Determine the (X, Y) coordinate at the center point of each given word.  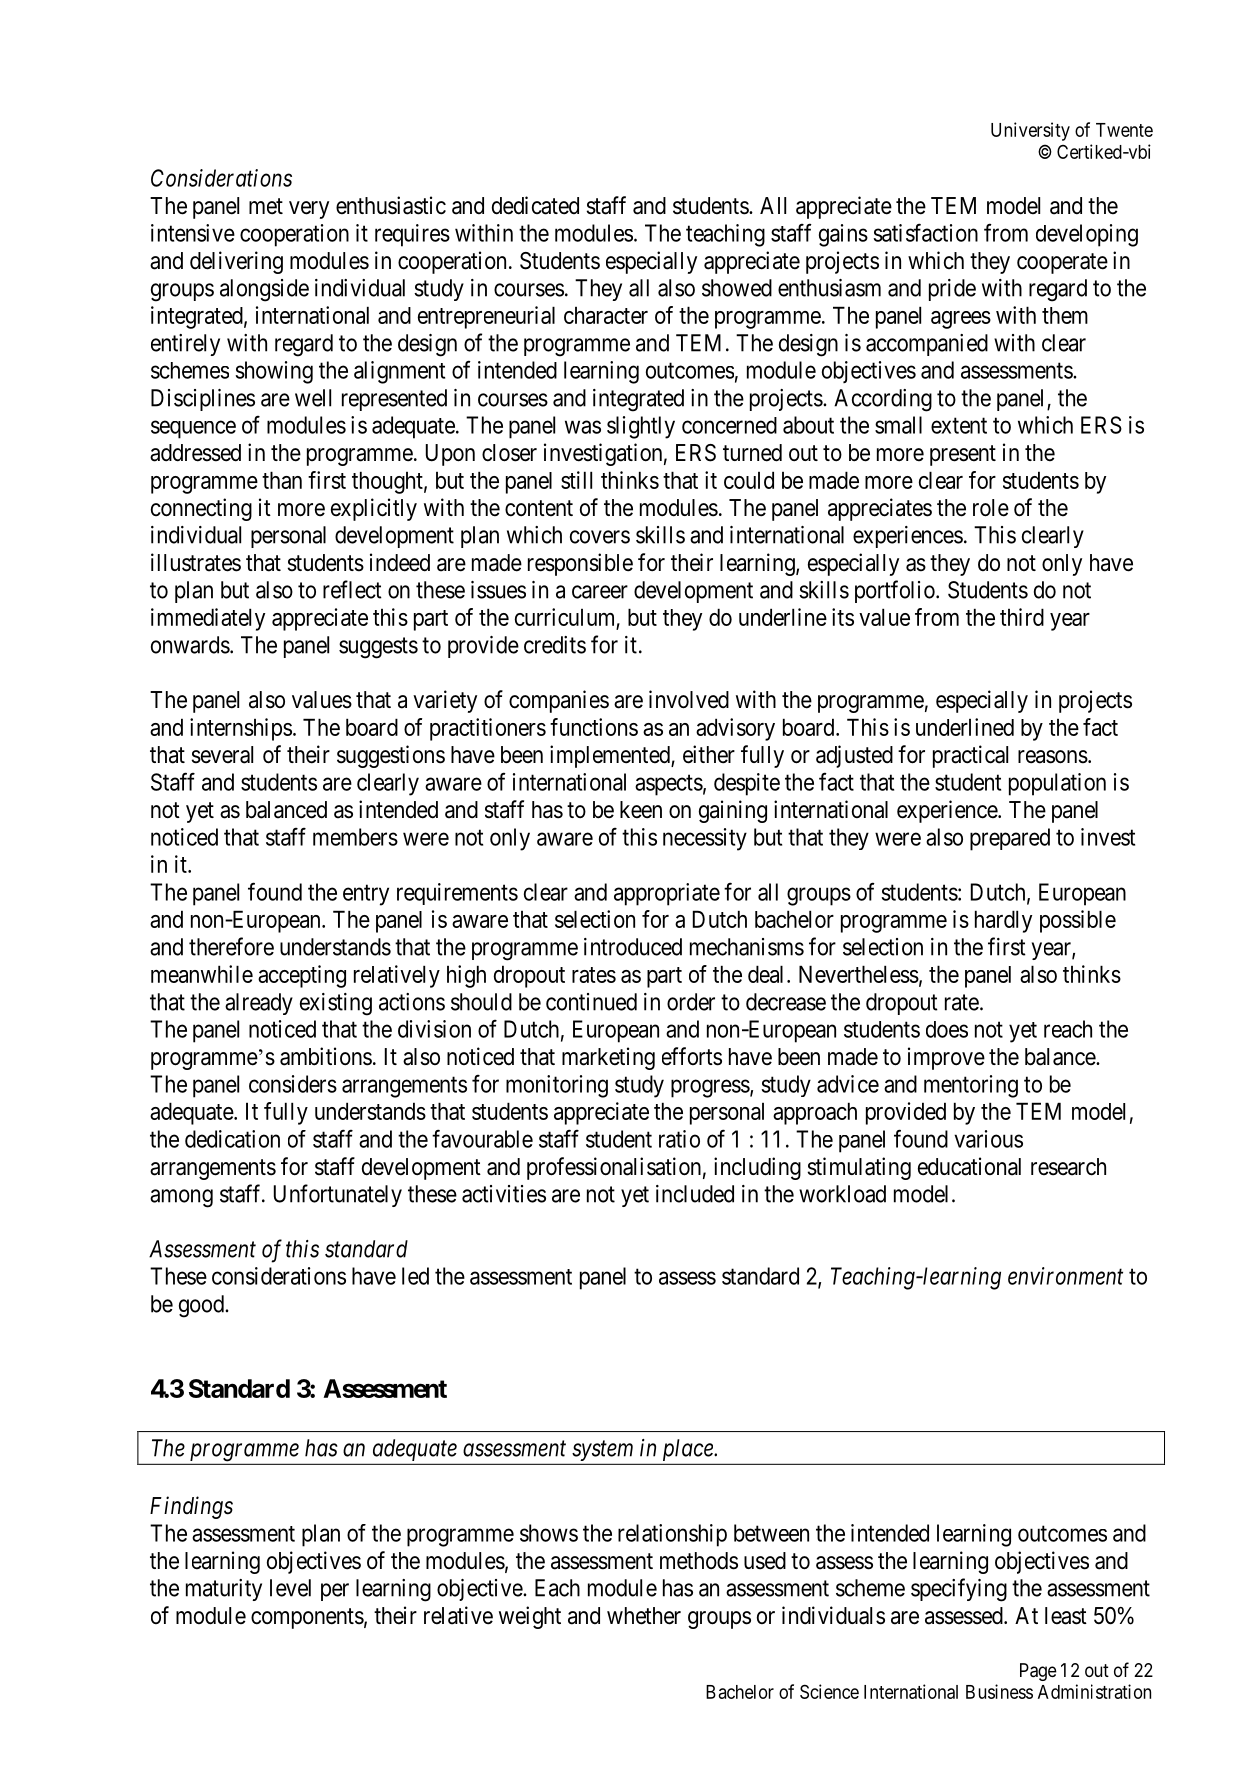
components (307, 1618)
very (309, 210)
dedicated (535, 205)
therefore (231, 946)
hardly (1003, 921)
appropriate (667, 894)
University (1030, 131)
